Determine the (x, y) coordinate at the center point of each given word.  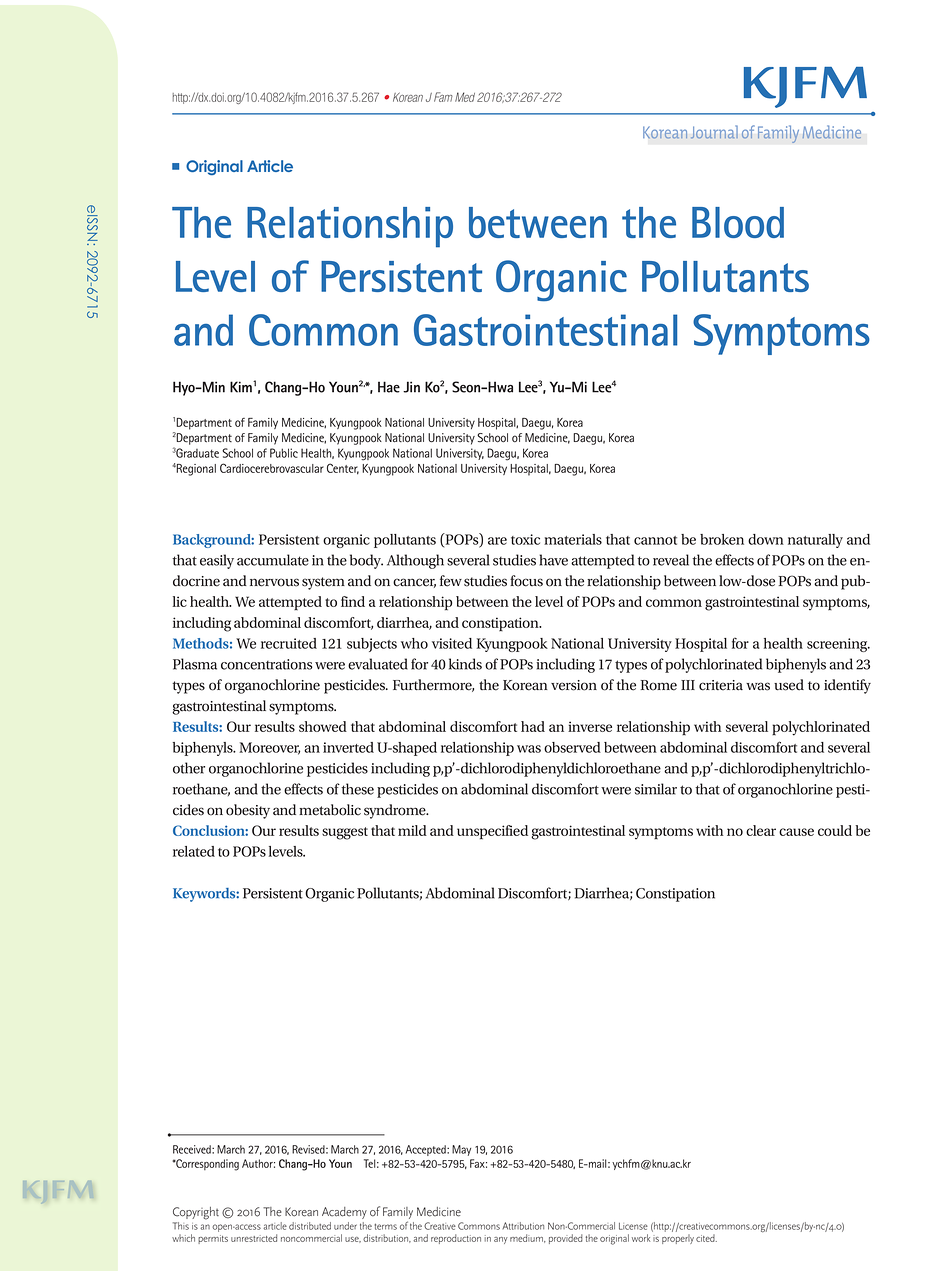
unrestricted (254, 1238)
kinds (465, 664)
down (766, 539)
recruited (289, 643)
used (789, 685)
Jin (411, 387)
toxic (525, 539)
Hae (389, 387)
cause (796, 832)
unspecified (492, 832)
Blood (738, 222)
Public (284, 453)
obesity (248, 811)
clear (761, 830)
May (461, 1150)
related (194, 851)
